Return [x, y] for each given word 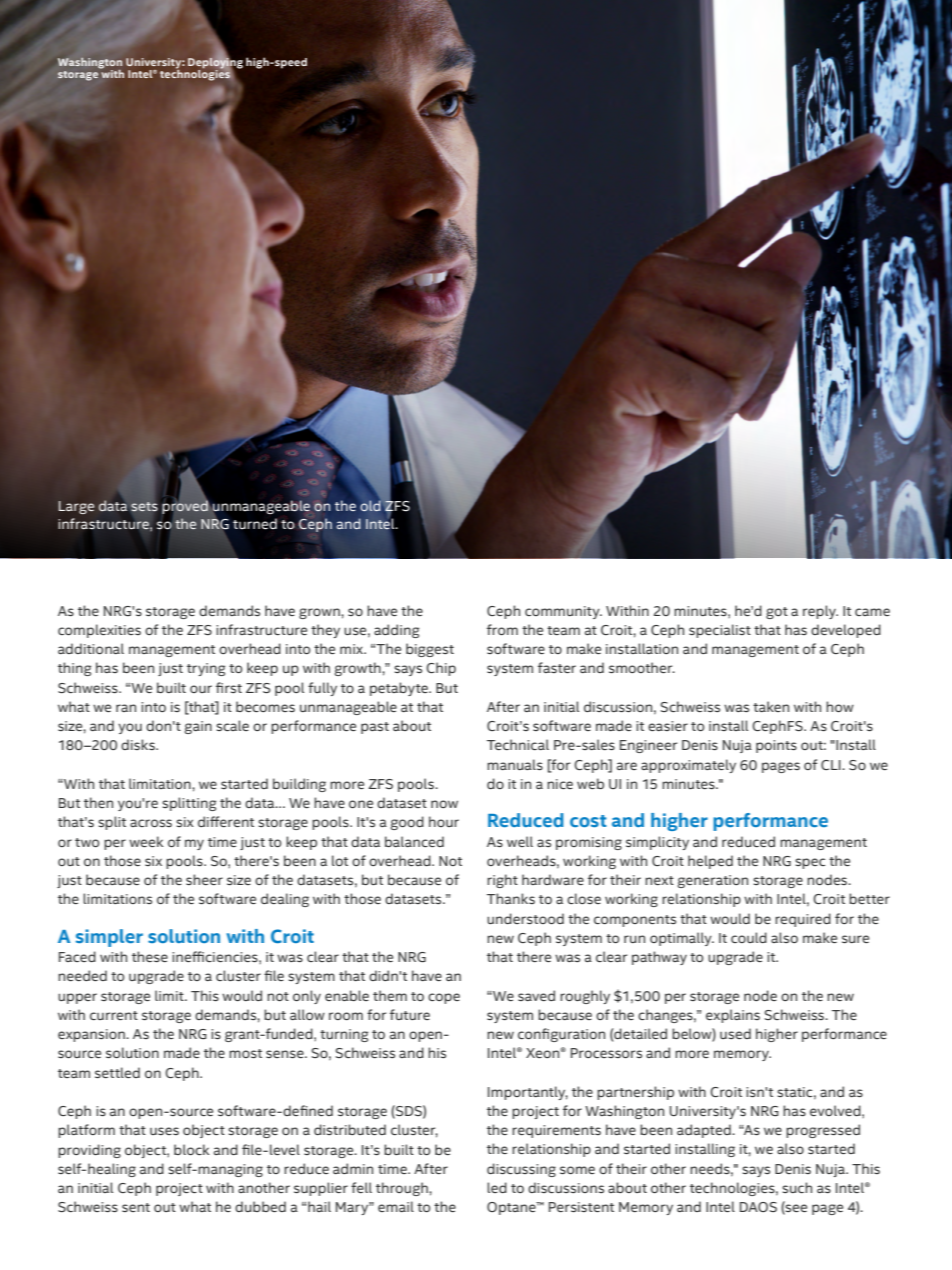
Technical [518, 744]
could [749, 937]
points [776, 746]
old [370, 505]
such [797, 1187]
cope [444, 998]
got [777, 613]
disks [139, 744]
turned [255, 524]
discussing [521, 1170]
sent [136, 1207]
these [150, 956]
